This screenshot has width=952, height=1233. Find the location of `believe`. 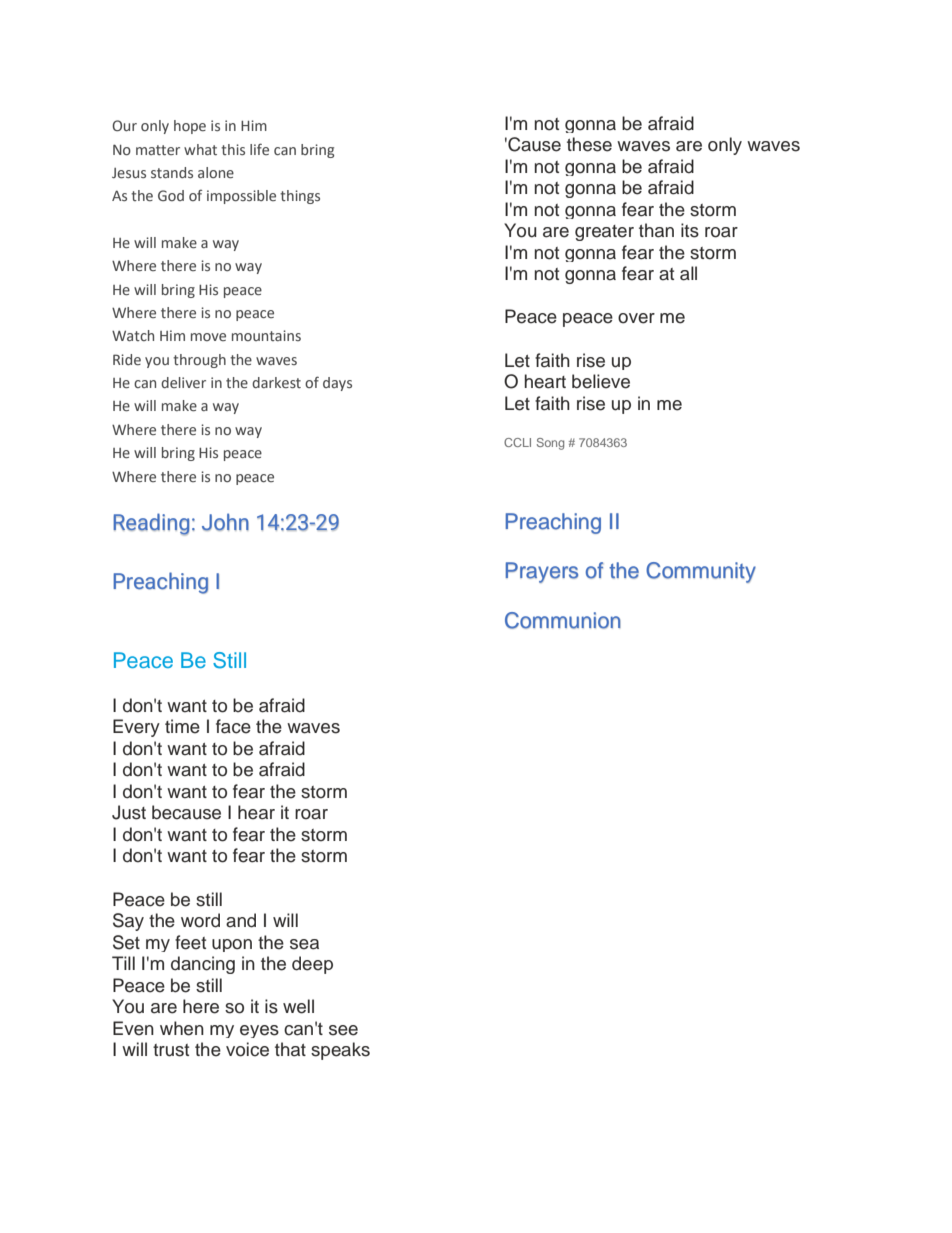

believe is located at coordinates (601, 381).
